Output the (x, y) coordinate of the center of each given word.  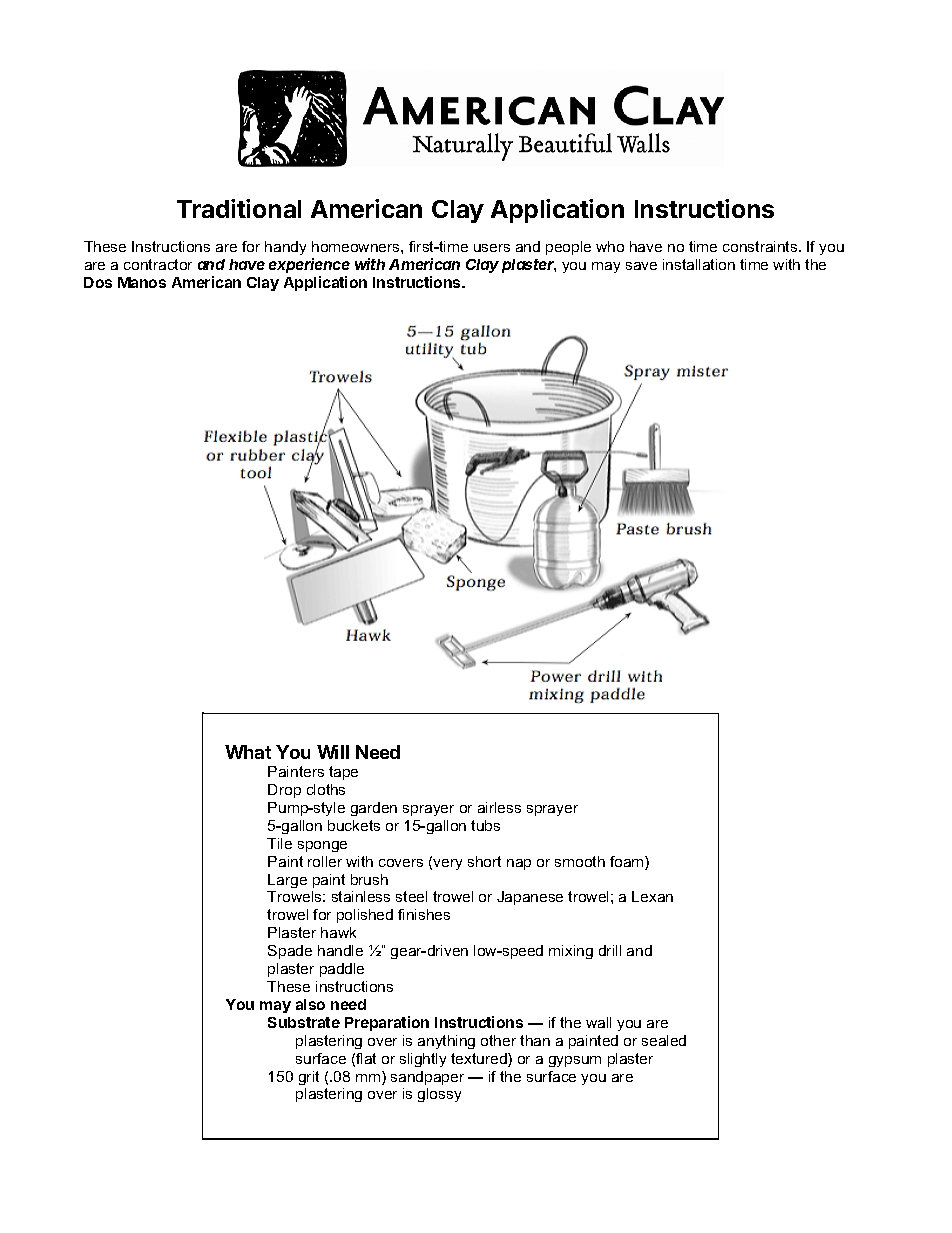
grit (309, 1078)
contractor (158, 264)
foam (628, 863)
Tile (279, 843)
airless (499, 807)
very (447, 864)
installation (699, 264)
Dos (98, 282)
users (492, 248)
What (248, 752)
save (641, 266)
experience (309, 267)
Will (333, 752)
